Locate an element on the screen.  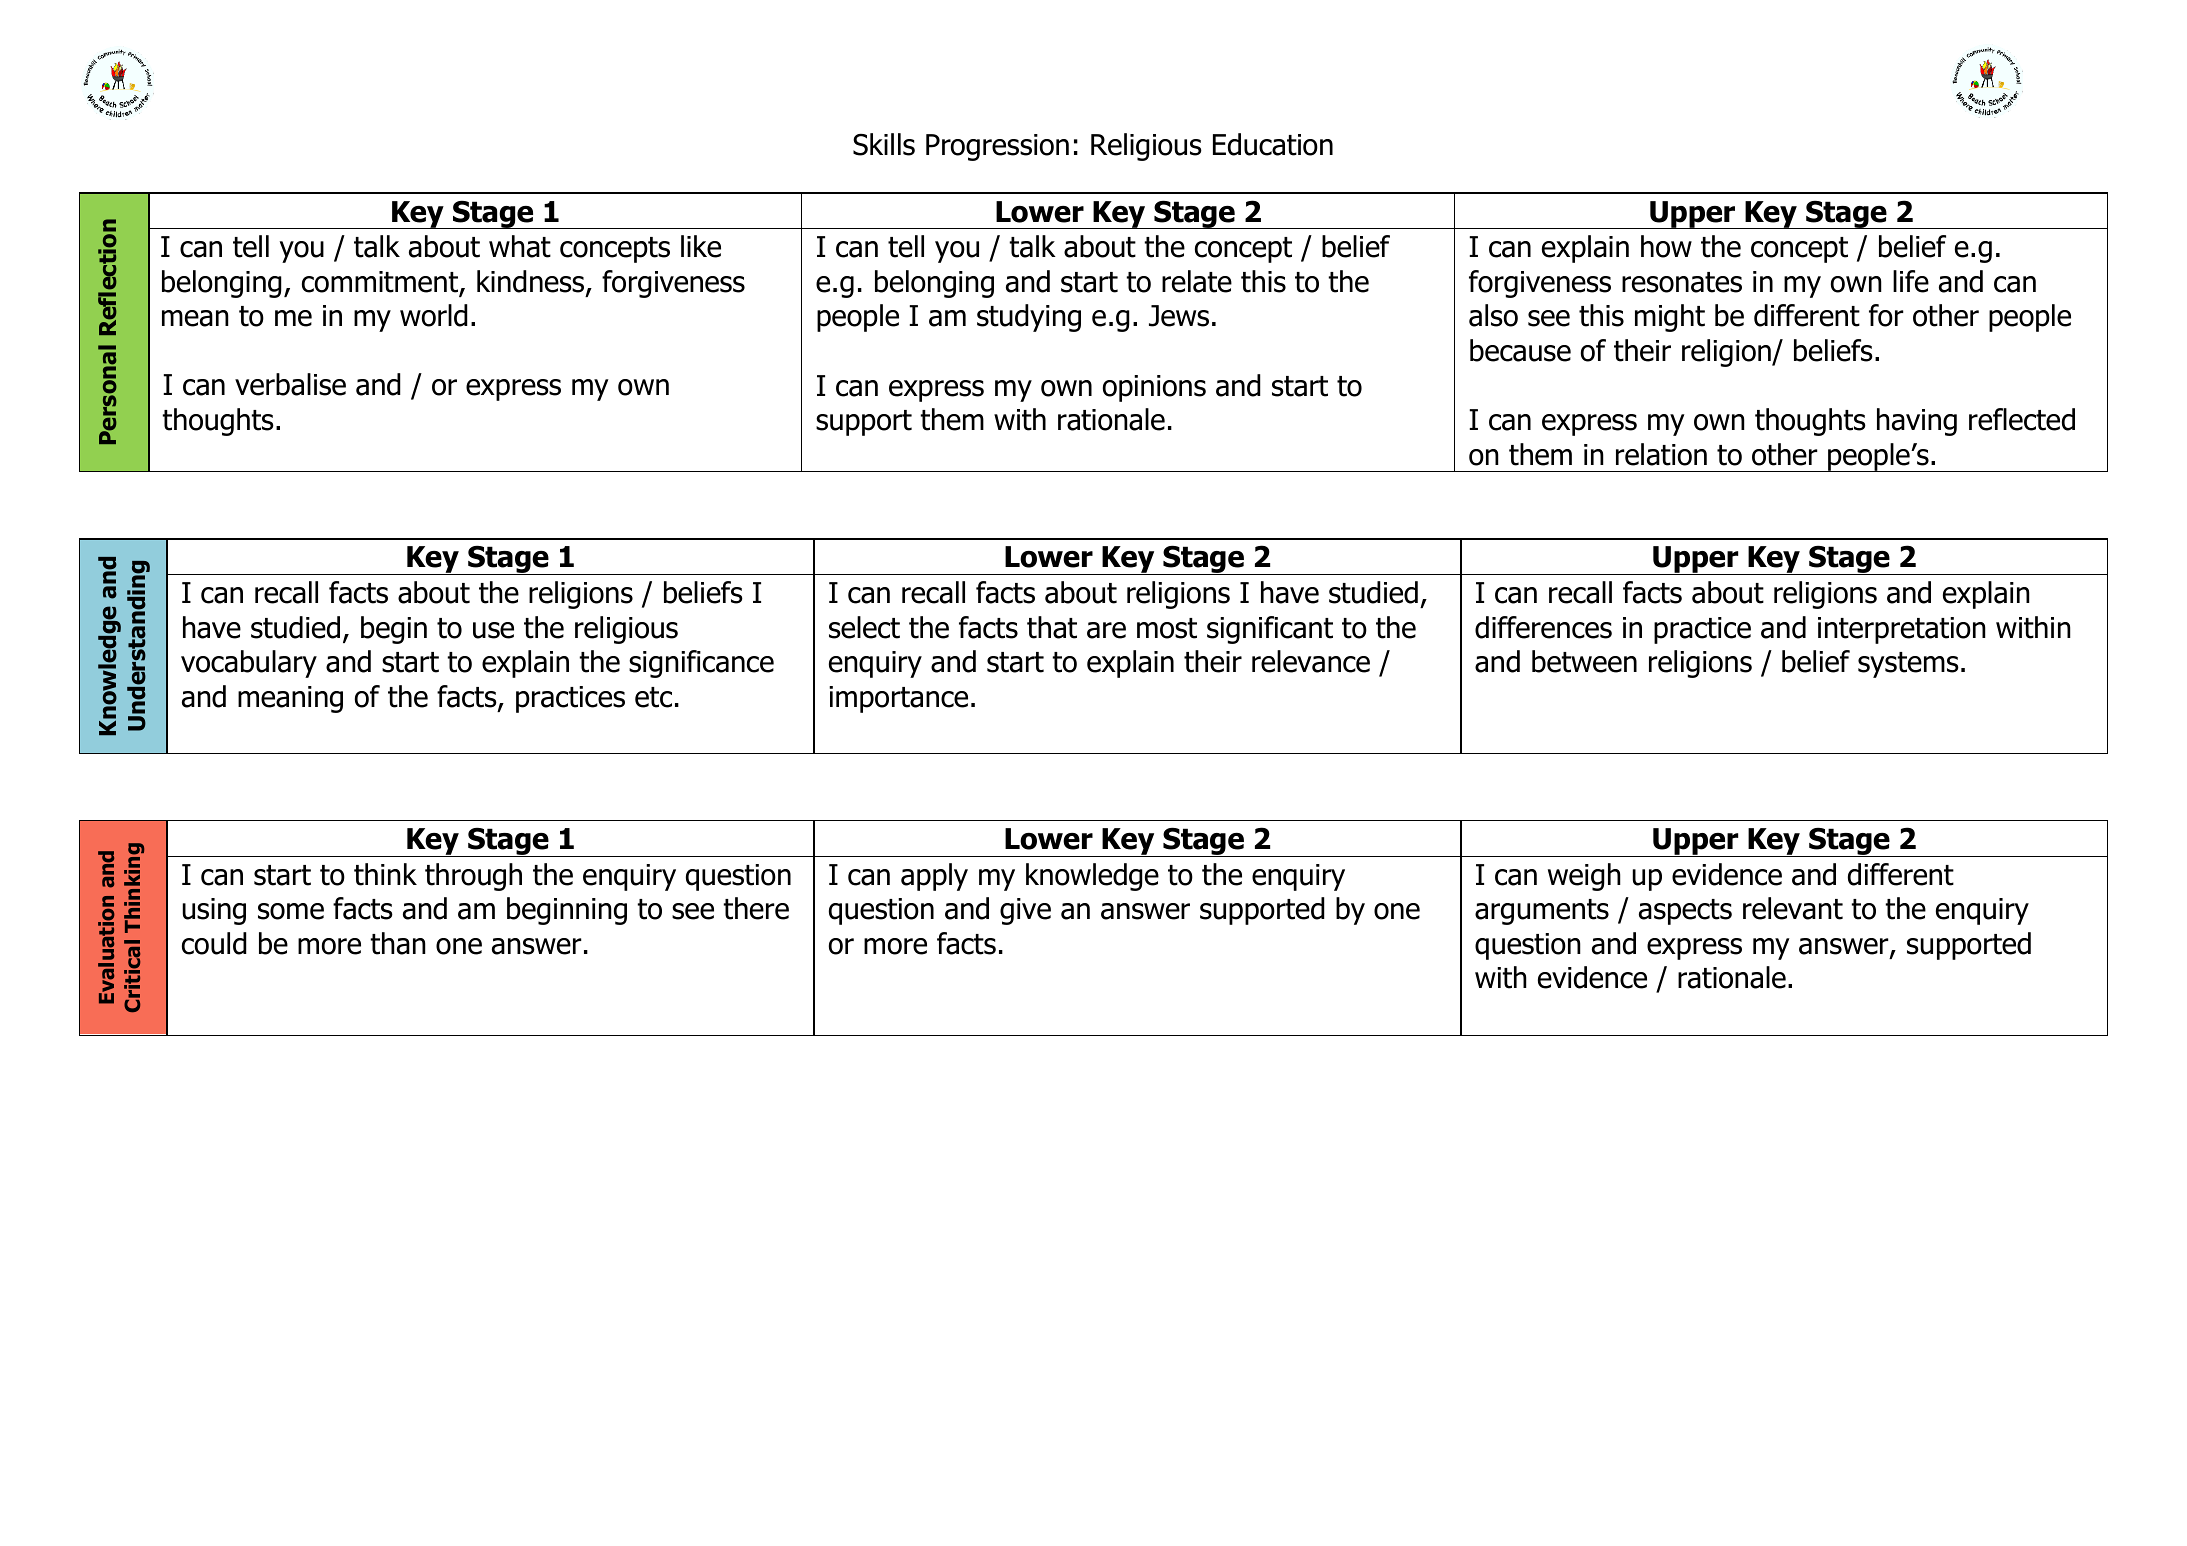
than is located at coordinates (398, 943).
